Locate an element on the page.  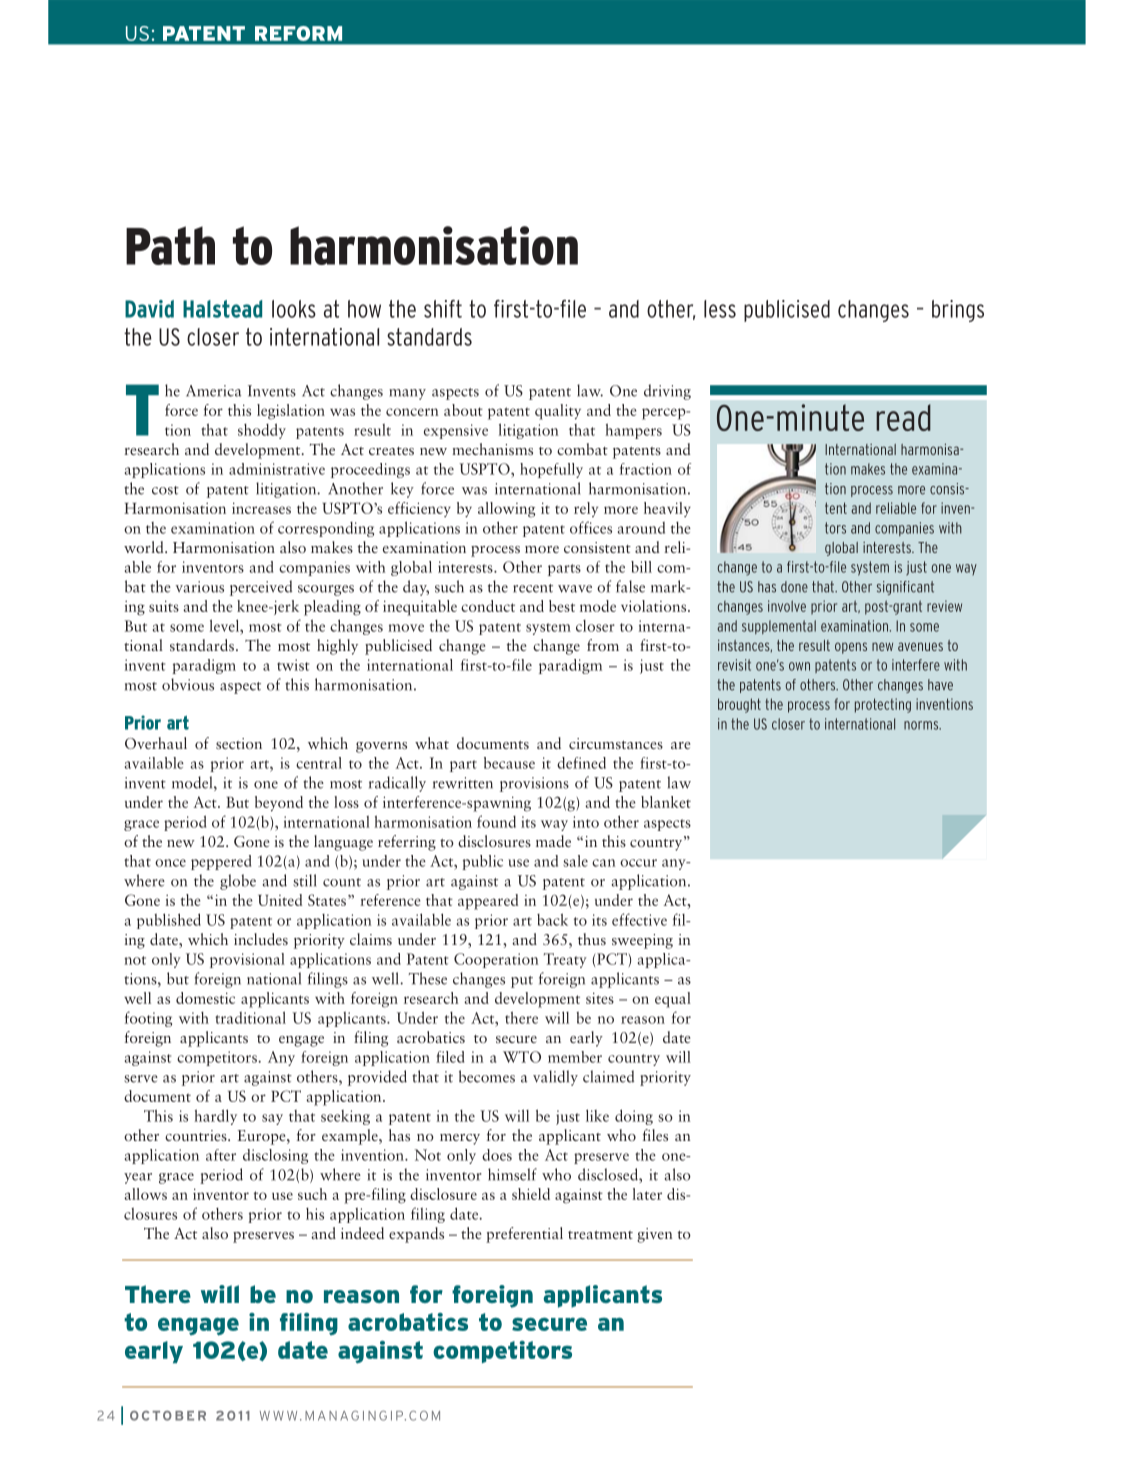
globe is located at coordinates (238, 882).
